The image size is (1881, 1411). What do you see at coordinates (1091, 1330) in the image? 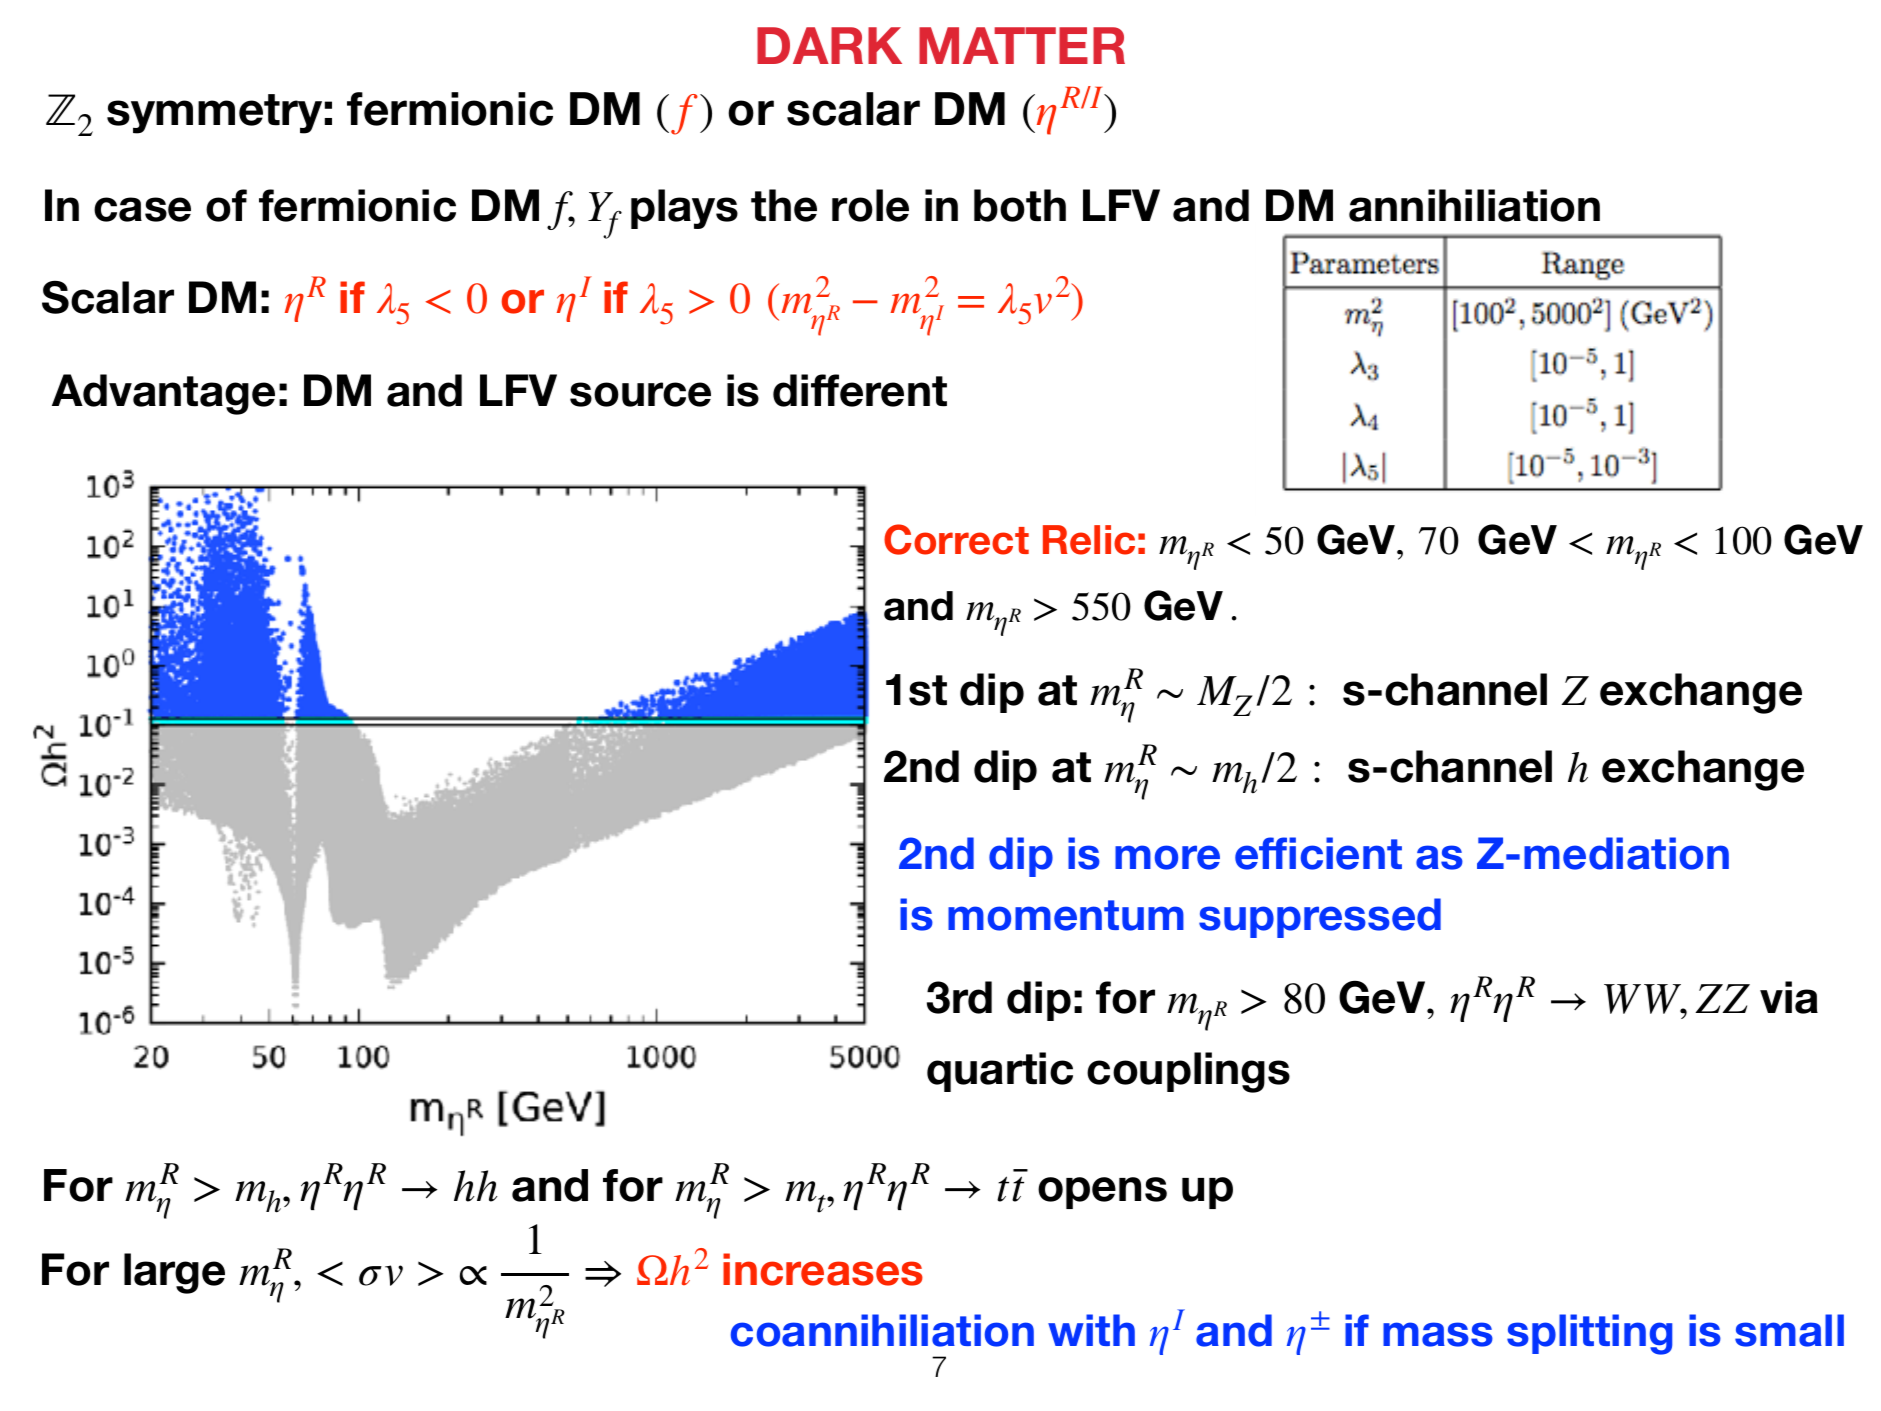
I see `with` at bounding box center [1091, 1330].
